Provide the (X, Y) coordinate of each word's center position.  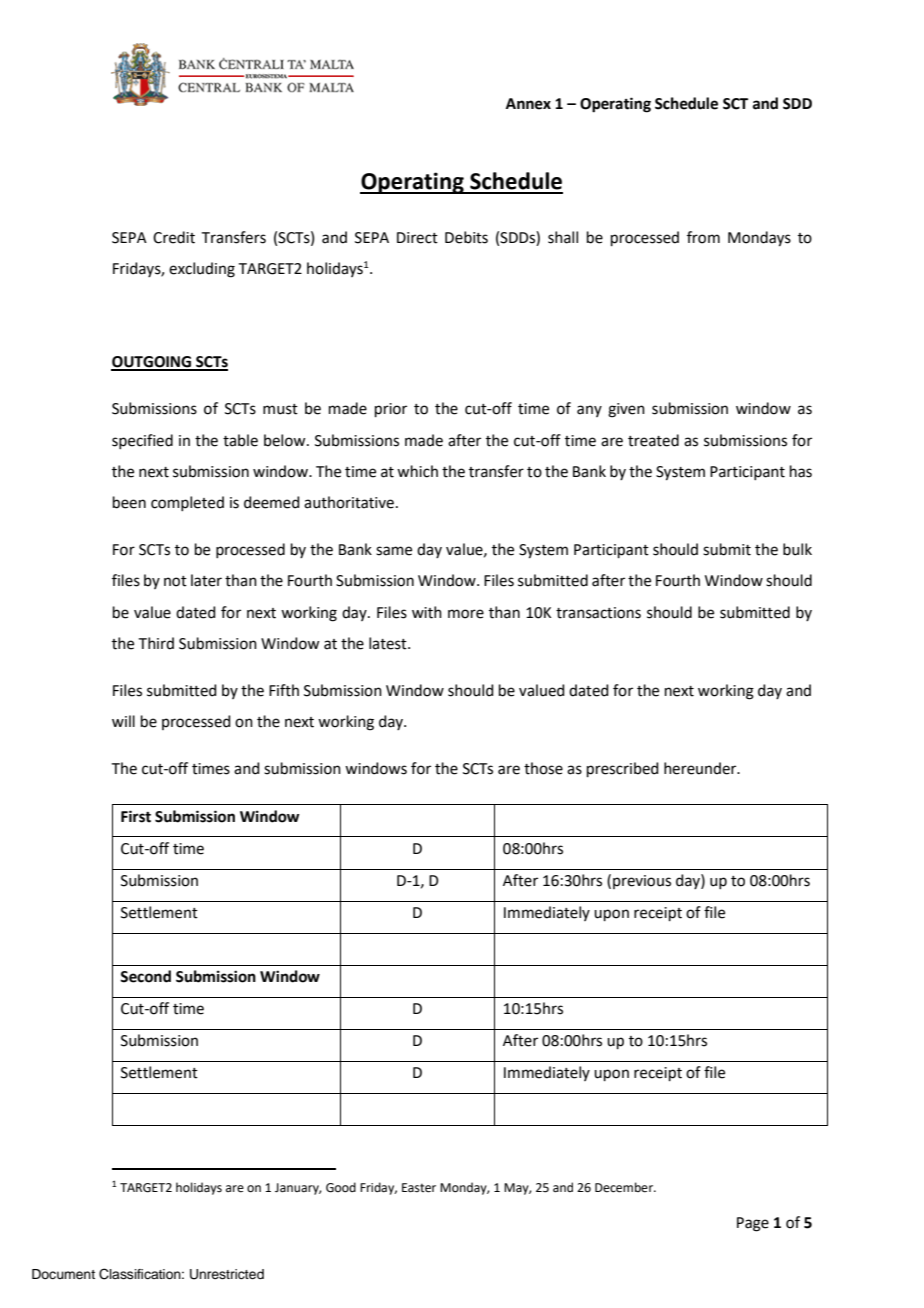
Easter (419, 1188)
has (801, 471)
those (543, 768)
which (417, 471)
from (703, 237)
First (136, 816)
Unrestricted (227, 1274)
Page (753, 1224)
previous (642, 882)
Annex (528, 104)
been (129, 502)
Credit (174, 237)
